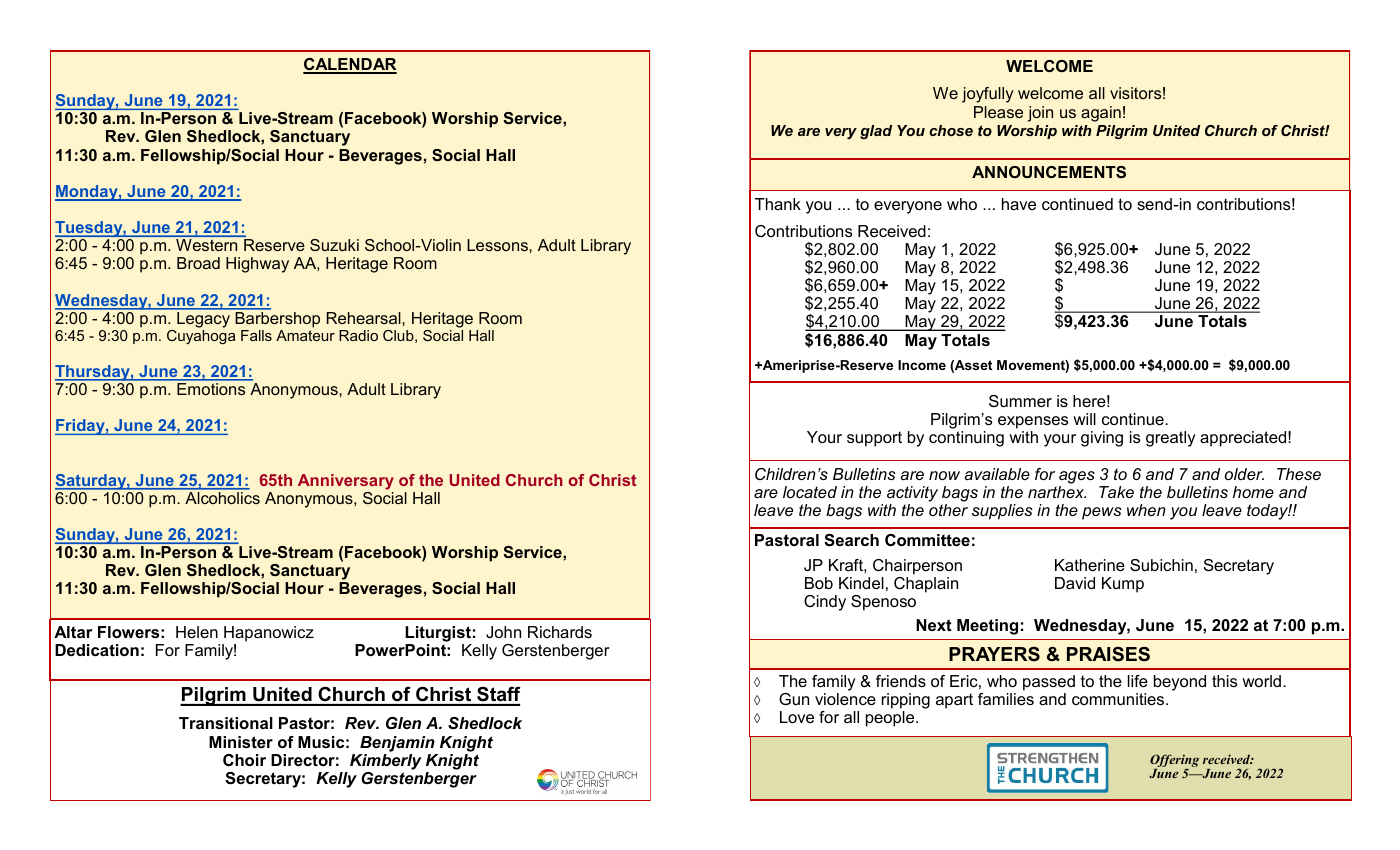 The height and width of the screenshot is (850, 1400). I want to click on greatly, so click(1171, 439).
